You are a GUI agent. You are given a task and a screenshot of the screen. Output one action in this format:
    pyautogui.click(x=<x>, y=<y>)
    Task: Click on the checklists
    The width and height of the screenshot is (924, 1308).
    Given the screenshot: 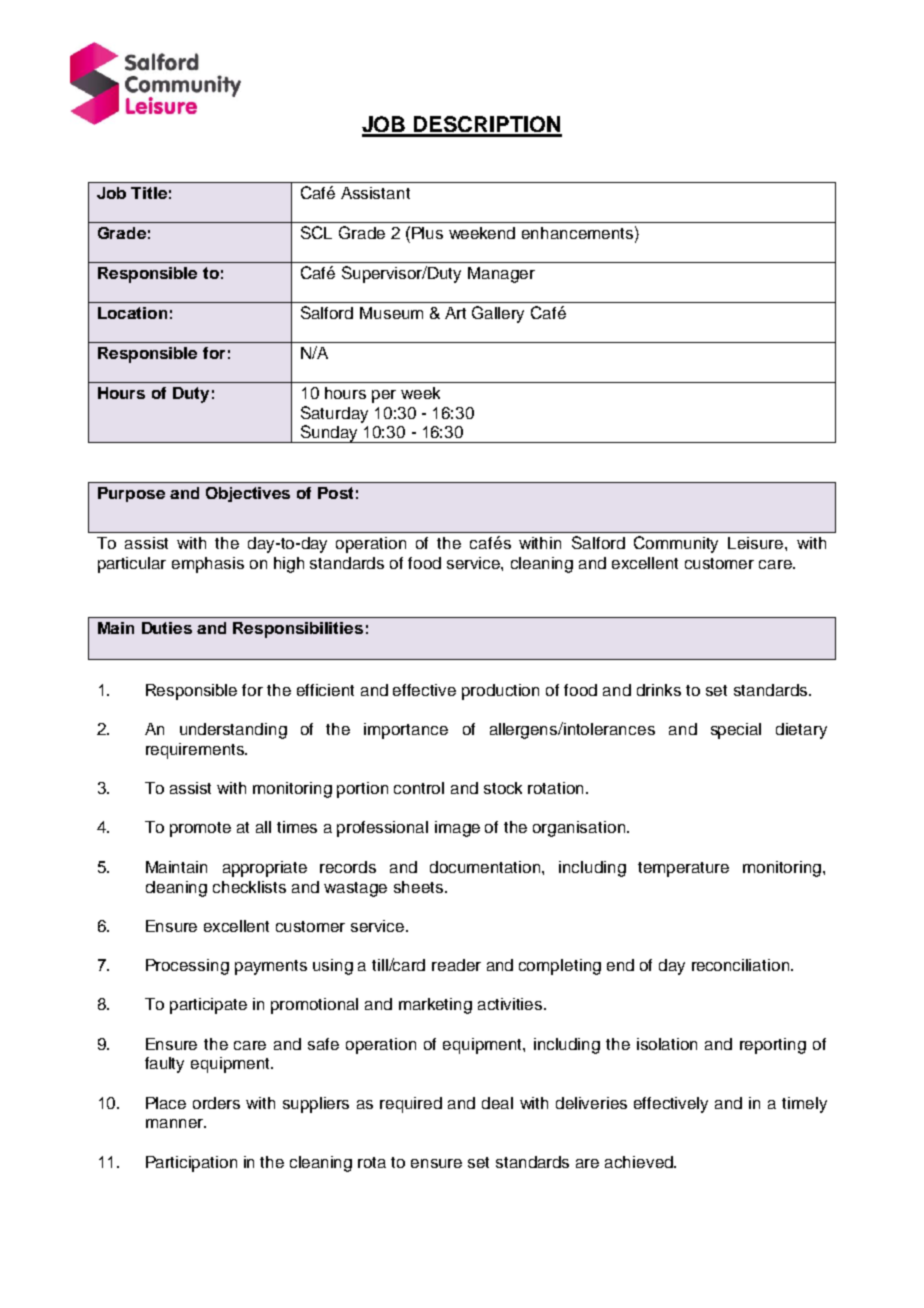 What is the action you would take?
    pyautogui.click(x=249, y=887)
